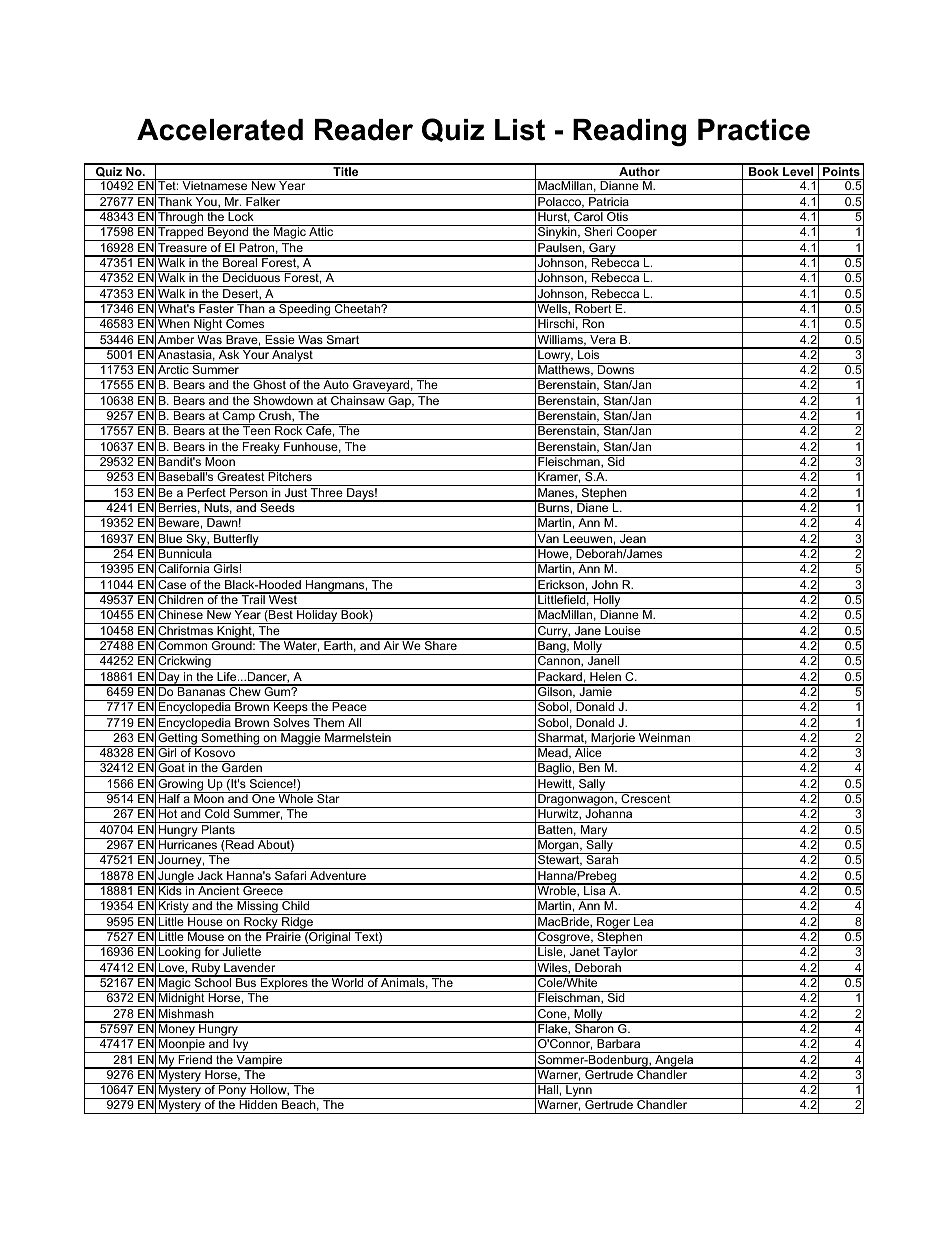 Image resolution: width=952 pixels, height=1233 pixels. What do you see at coordinates (520, 130) in the screenshot?
I see `List` at bounding box center [520, 130].
